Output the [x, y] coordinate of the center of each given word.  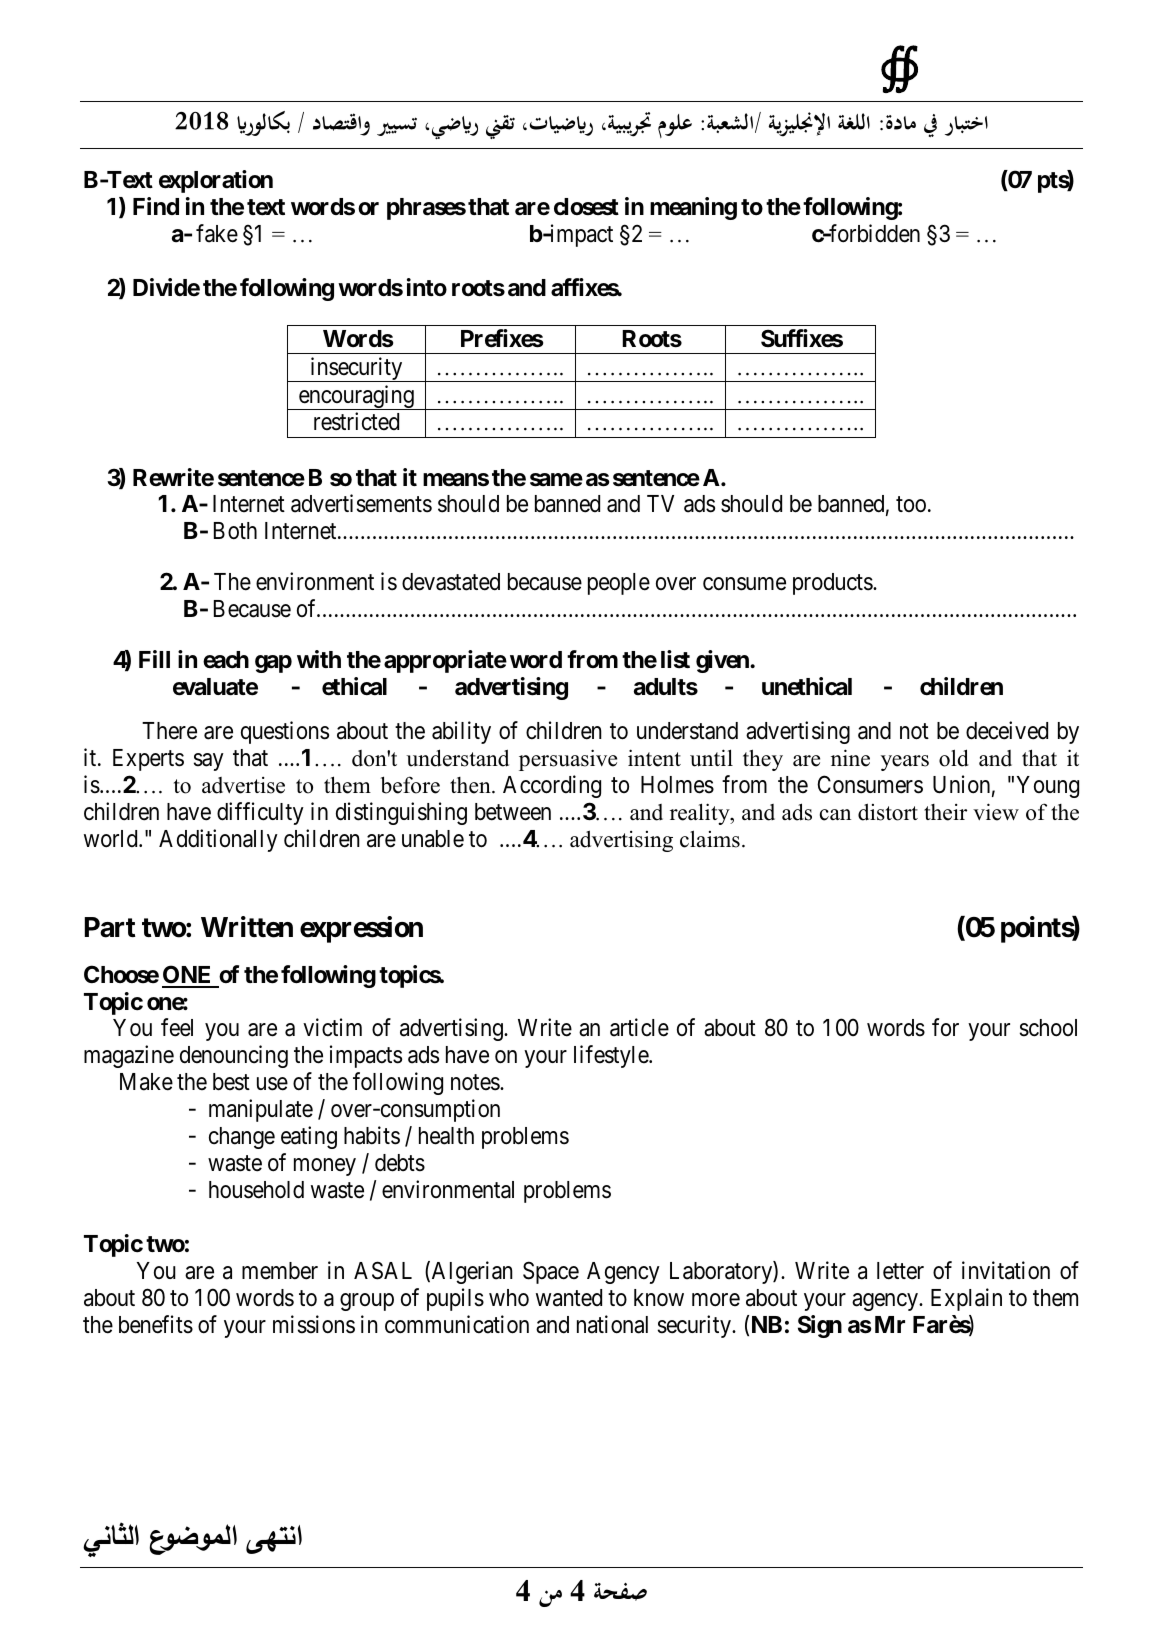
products [833, 584]
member [280, 1271]
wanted [569, 1298]
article [639, 1027]
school [1048, 1028]
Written [247, 927]
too [911, 505]
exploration [216, 181]
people [619, 584]
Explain [966, 1299]
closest [586, 207]
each [226, 660]
